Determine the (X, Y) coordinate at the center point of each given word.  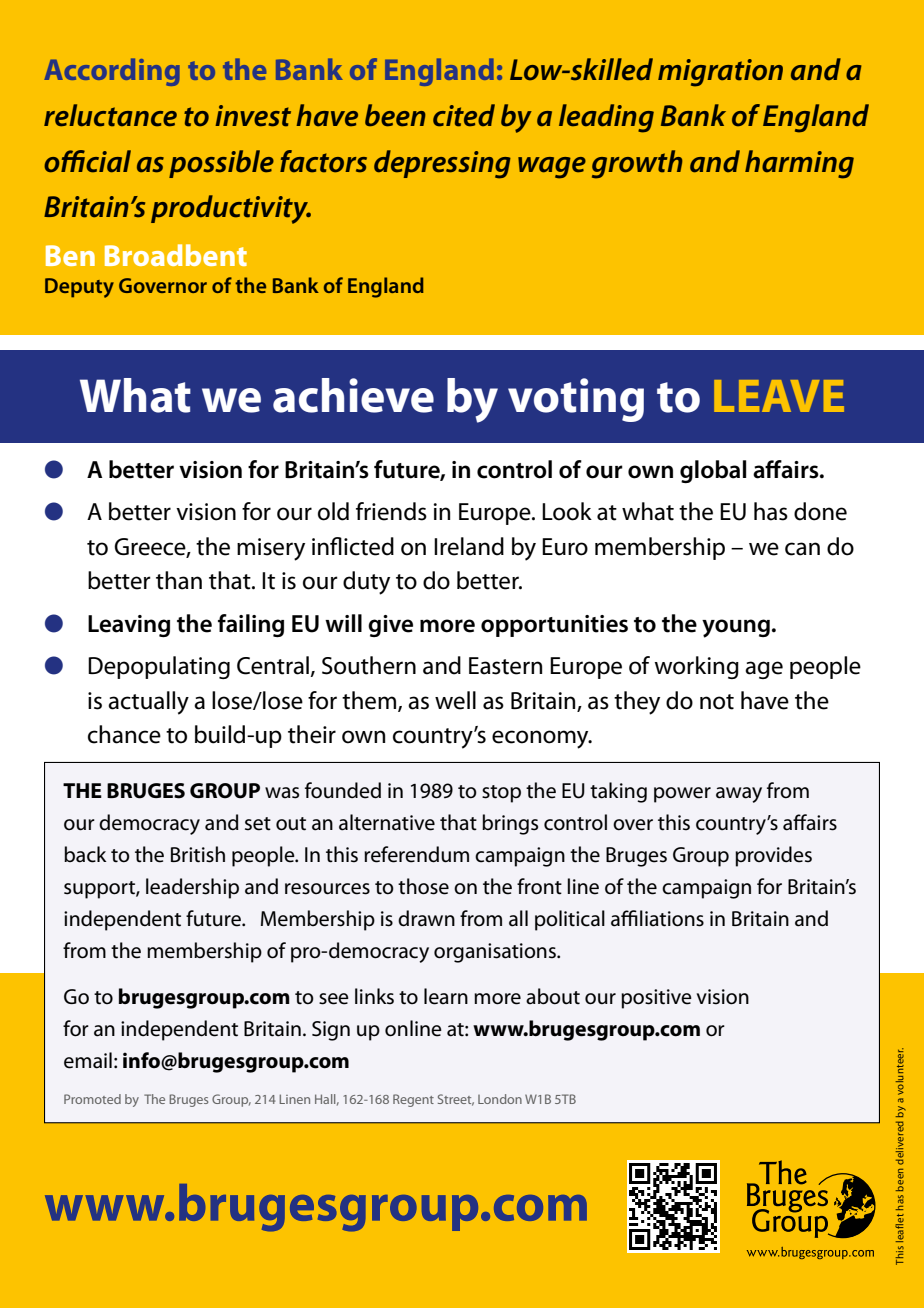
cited (464, 115)
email (88, 1060)
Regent (413, 1100)
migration (720, 73)
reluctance (110, 115)
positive (656, 999)
